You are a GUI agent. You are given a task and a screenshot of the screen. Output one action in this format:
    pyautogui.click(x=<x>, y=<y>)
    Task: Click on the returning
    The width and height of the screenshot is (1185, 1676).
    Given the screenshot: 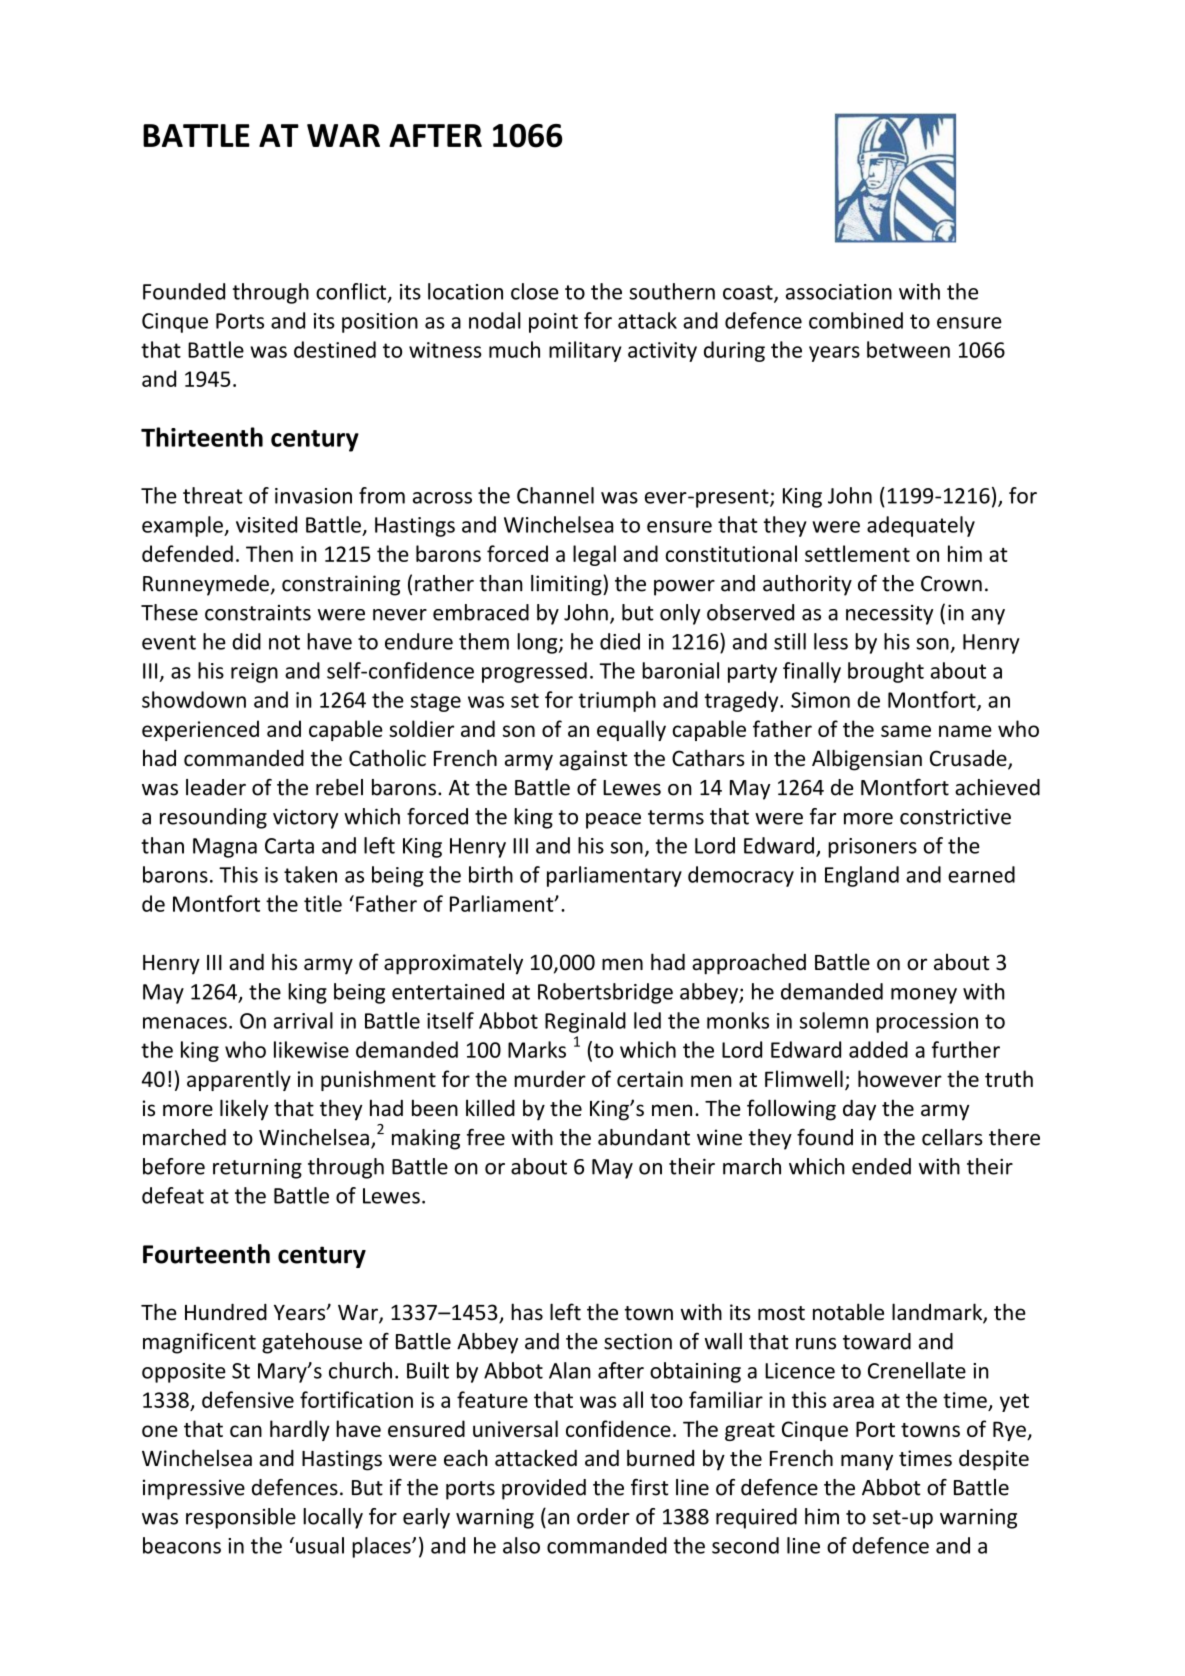 What is the action you would take?
    pyautogui.click(x=257, y=1168)
